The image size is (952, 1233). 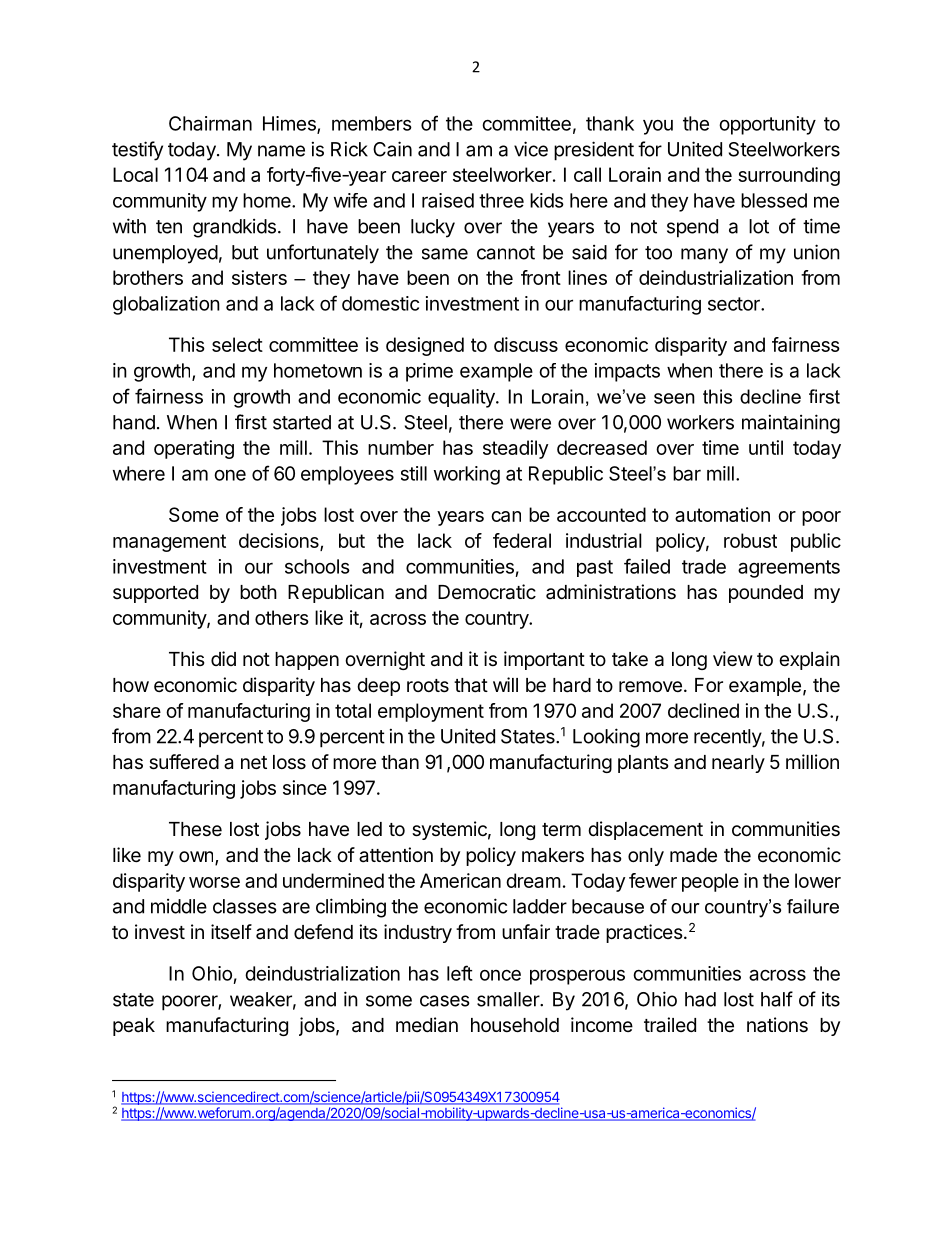 What do you see at coordinates (210, 123) in the screenshot?
I see `Chairman` at bounding box center [210, 123].
